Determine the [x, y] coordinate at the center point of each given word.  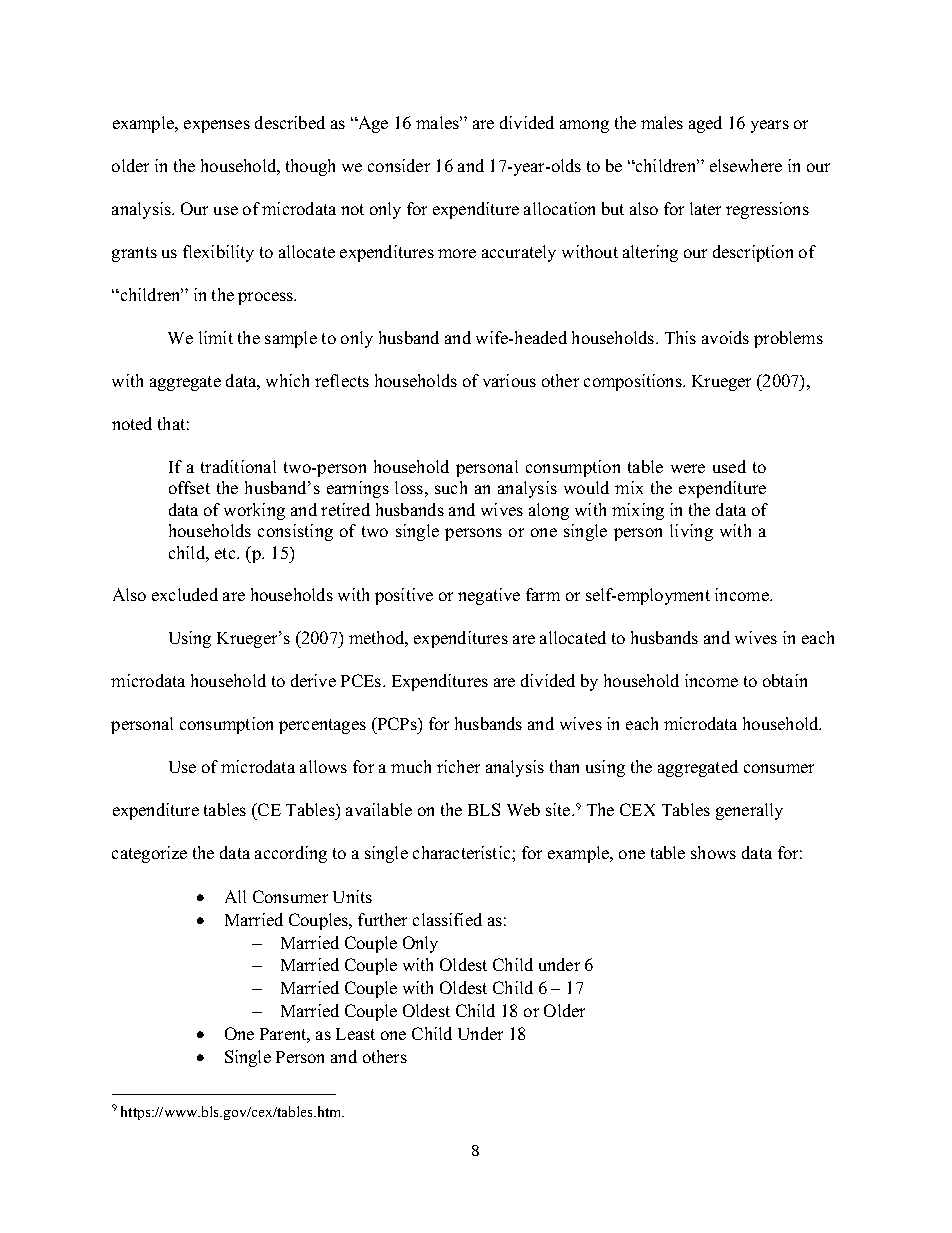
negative [489, 596]
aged [705, 124]
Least [355, 1034]
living [691, 532]
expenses [217, 126]
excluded [185, 594]
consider [399, 165]
